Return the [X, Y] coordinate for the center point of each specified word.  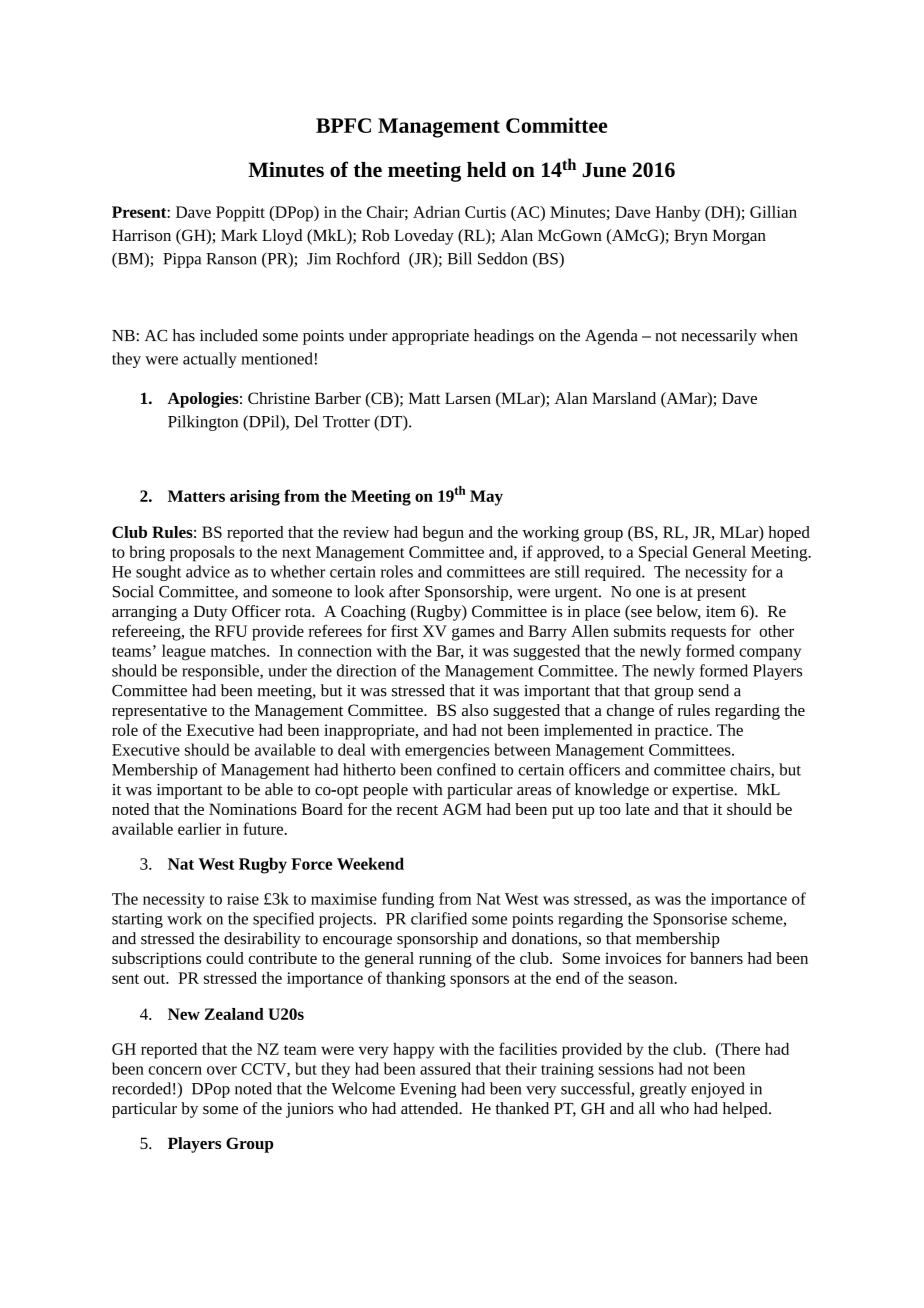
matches [239, 650]
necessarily [719, 337]
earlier [199, 829]
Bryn [691, 237]
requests [698, 634]
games [473, 634]
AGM [462, 809]
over [222, 1070]
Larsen [468, 398]
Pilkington [203, 423]
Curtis [485, 212]
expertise [703, 791]
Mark [239, 235]
